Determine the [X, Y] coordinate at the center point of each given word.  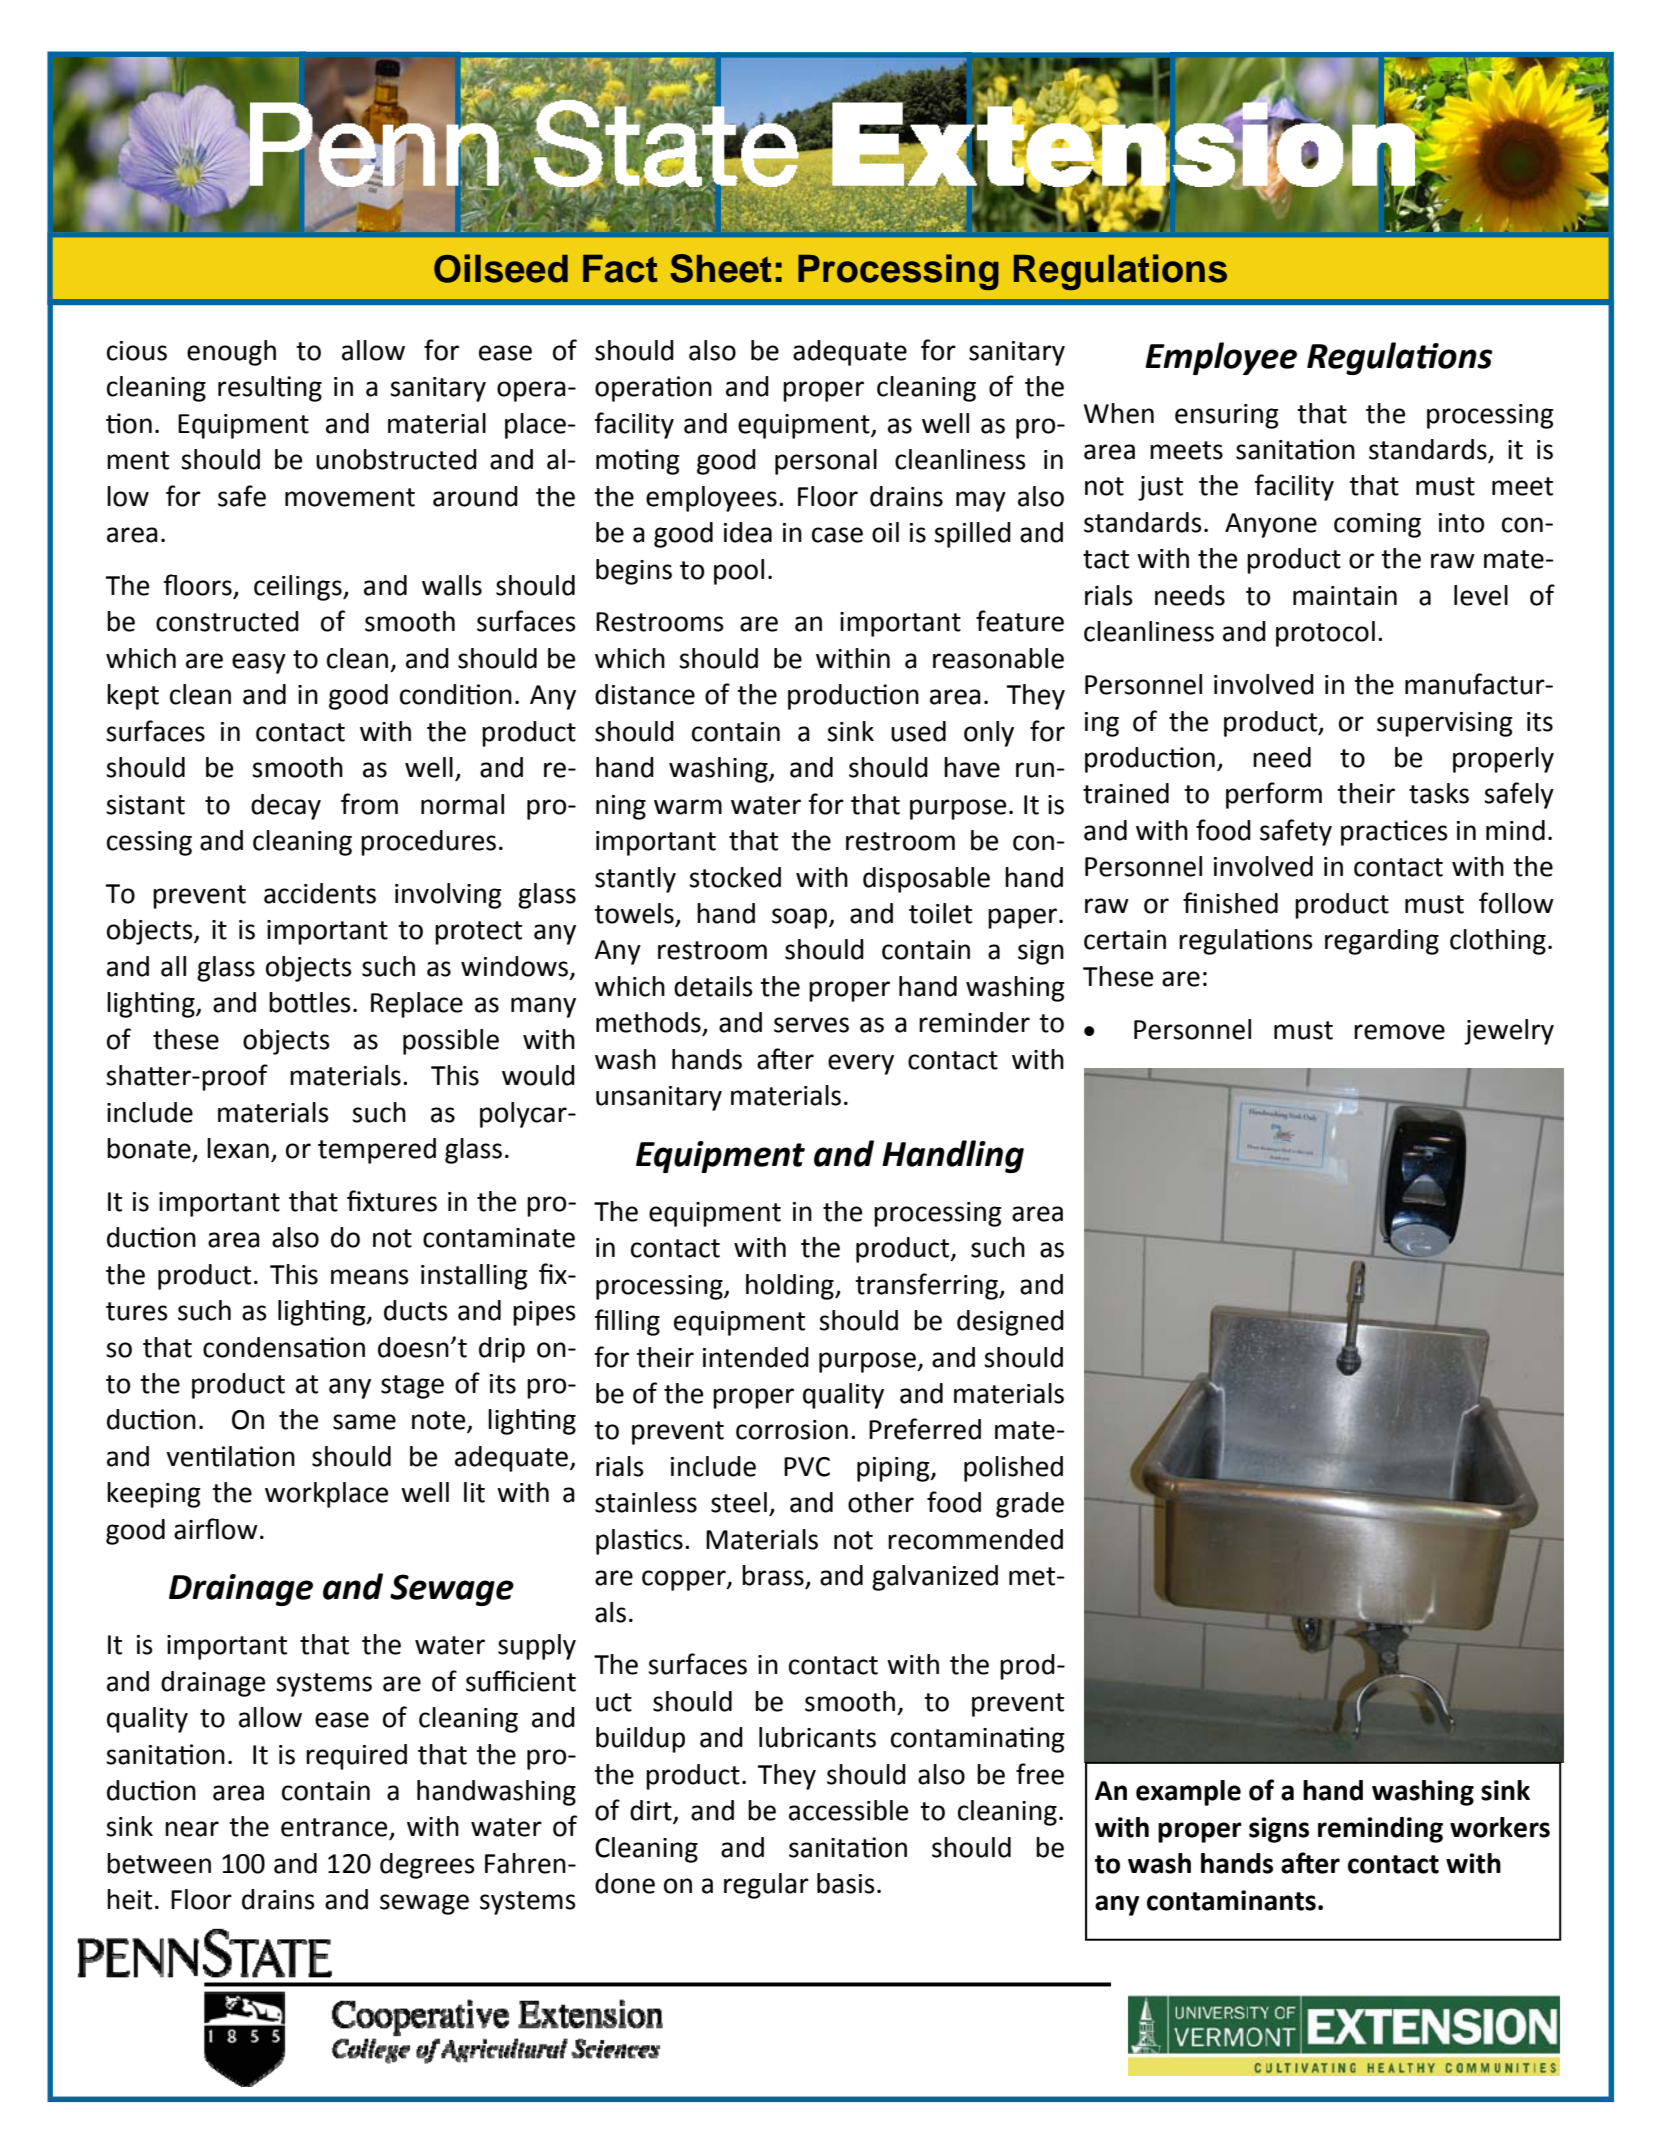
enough [231, 353]
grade [1030, 1505]
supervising [1445, 724]
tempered [377, 1151]
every [861, 1064]
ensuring [1227, 416]
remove [1399, 1032]
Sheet [721, 268]
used [918, 731]
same [364, 1422]
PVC [807, 1467]
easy [259, 663]
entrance [335, 1828]
